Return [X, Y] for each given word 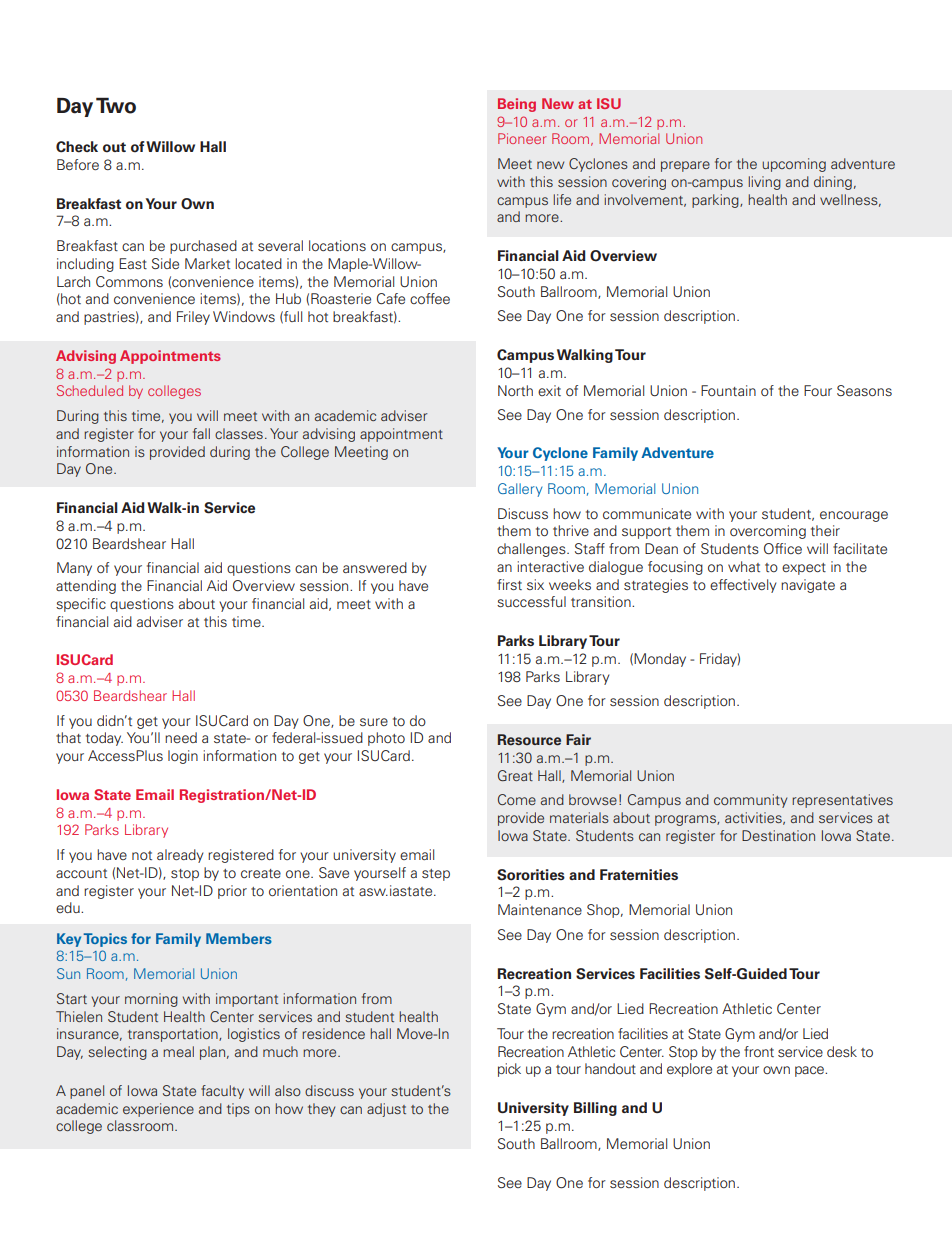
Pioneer [522, 138]
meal [178, 1051]
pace [810, 1071]
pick [509, 1070]
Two [116, 105]
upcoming [794, 165]
